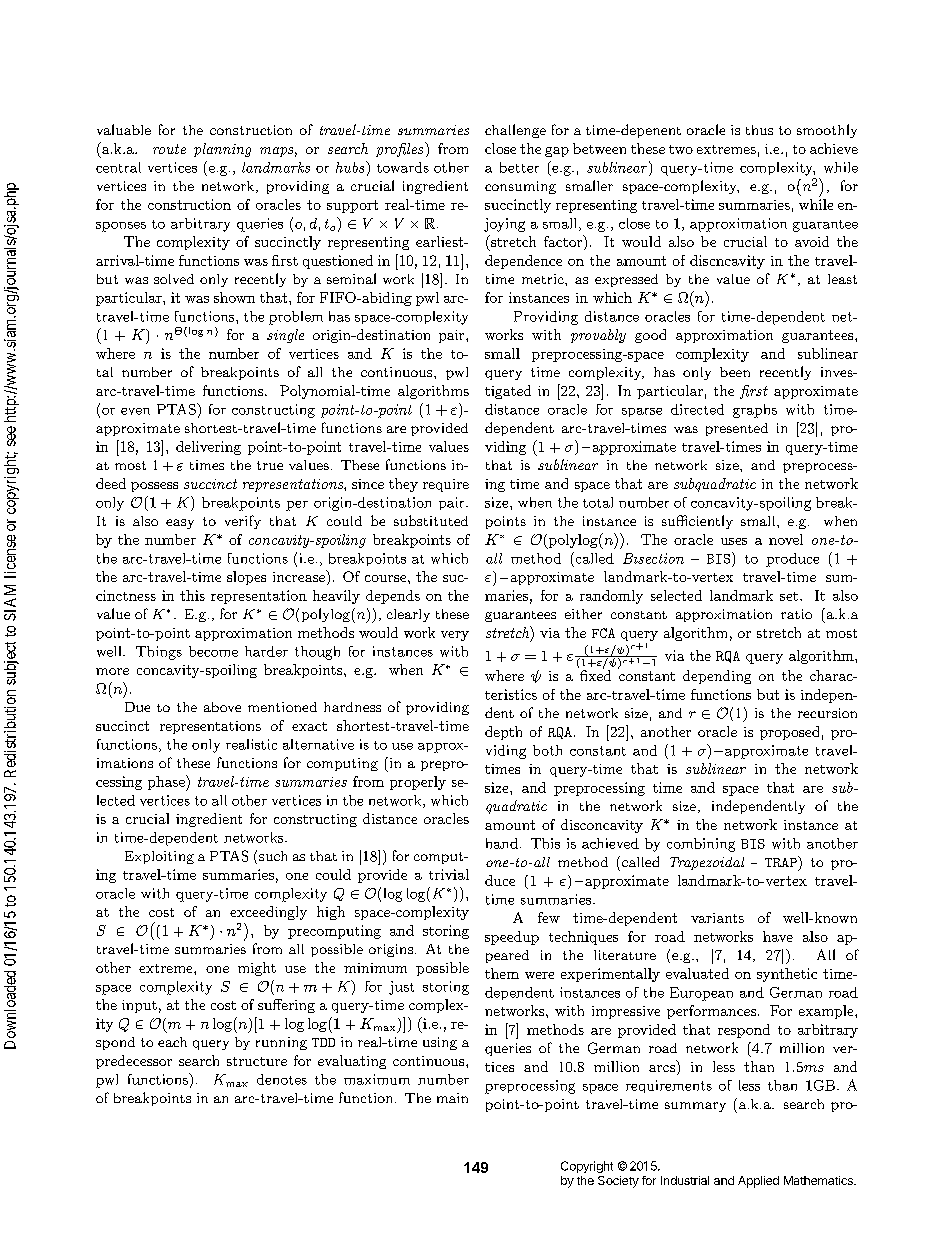  What do you see at coordinates (789, 733) in the document?
I see `proposed` at bounding box center [789, 733].
